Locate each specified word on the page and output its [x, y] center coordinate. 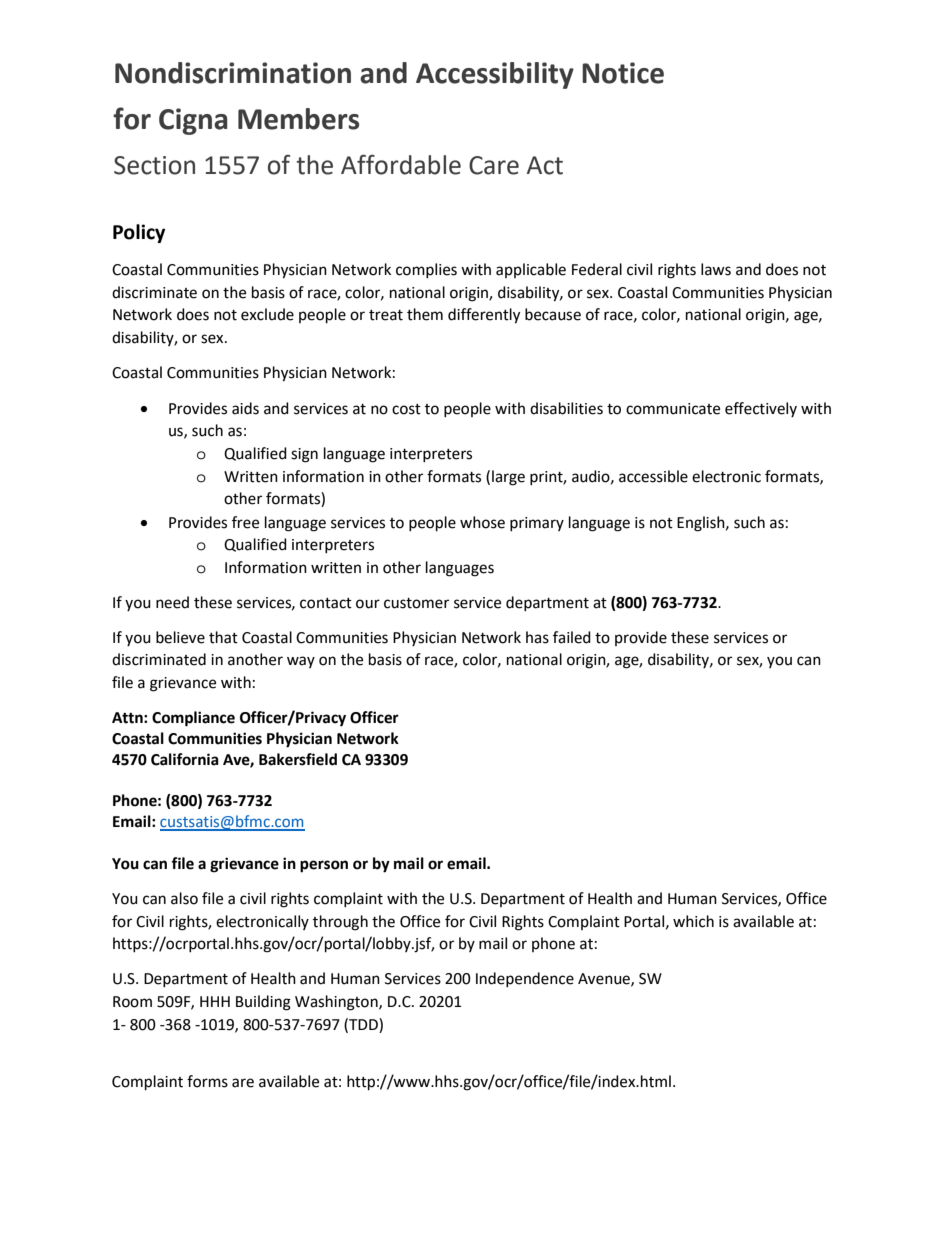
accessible [653, 476]
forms [207, 1081]
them [425, 314]
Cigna [193, 121]
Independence [525, 979]
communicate [673, 409]
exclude [267, 314]
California [185, 759]
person [324, 866]
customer [416, 603]
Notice [623, 73]
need [172, 602]
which [693, 921]
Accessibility [495, 75]
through [340, 923]
